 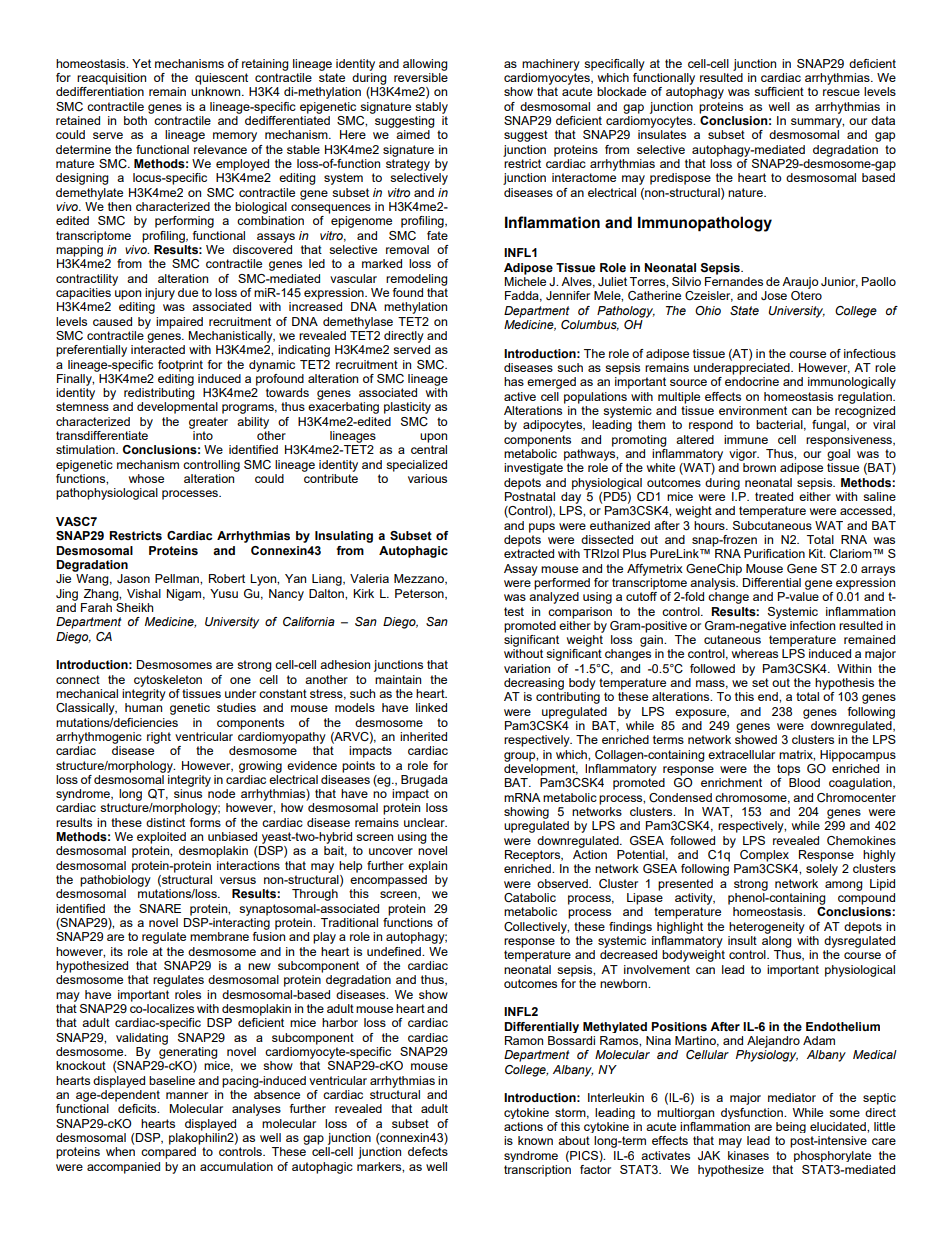 What do you see at coordinates (203, 435) in the screenshot?
I see `into` at bounding box center [203, 435].
